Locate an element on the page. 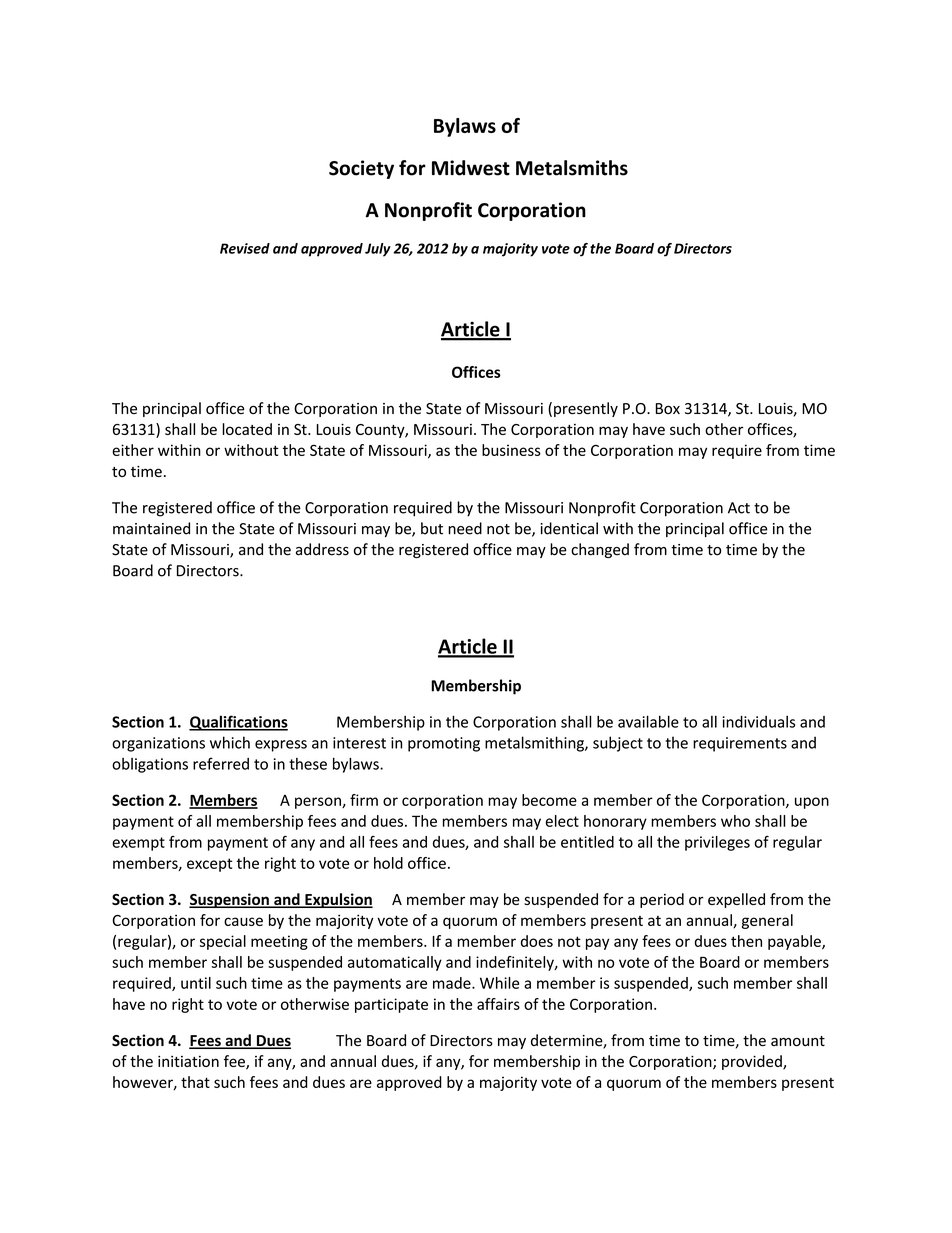  individuals is located at coordinates (758, 721).
